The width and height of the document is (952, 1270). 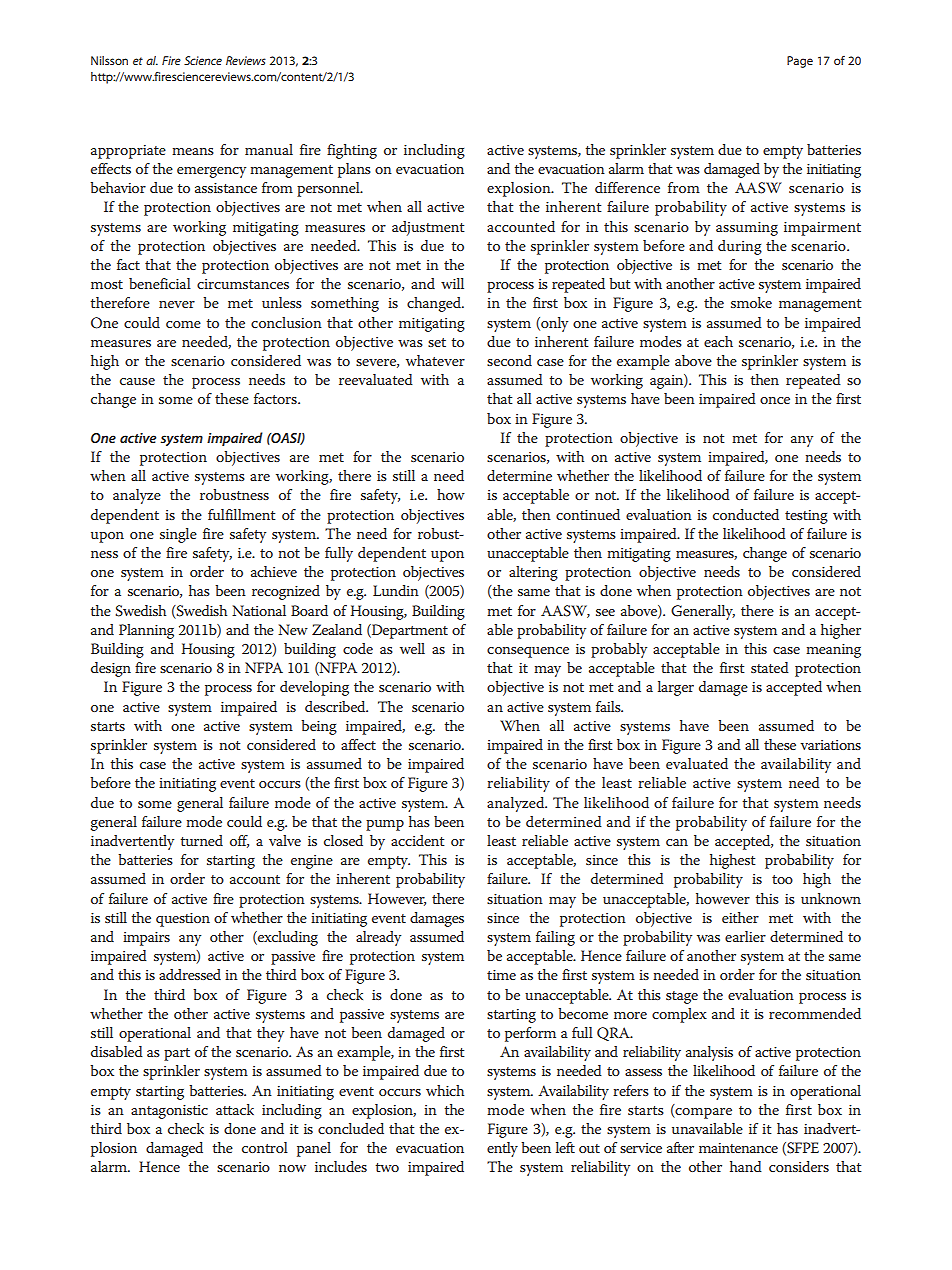 What do you see at coordinates (169, 1112) in the document?
I see `antagonistic` at bounding box center [169, 1112].
